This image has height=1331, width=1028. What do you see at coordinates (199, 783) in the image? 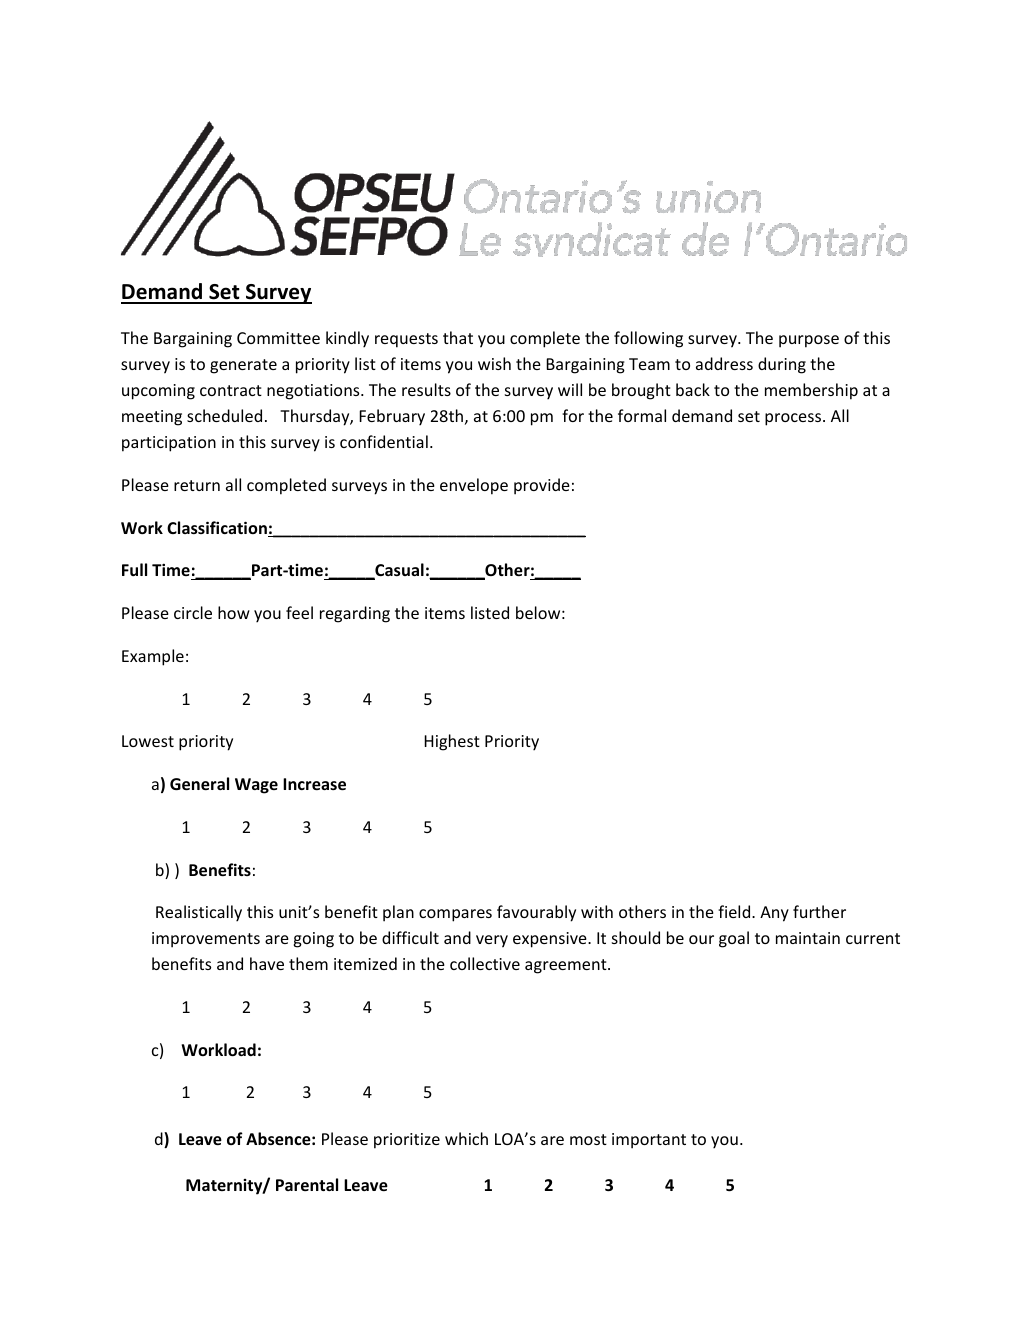
I see `General` at bounding box center [199, 783].
